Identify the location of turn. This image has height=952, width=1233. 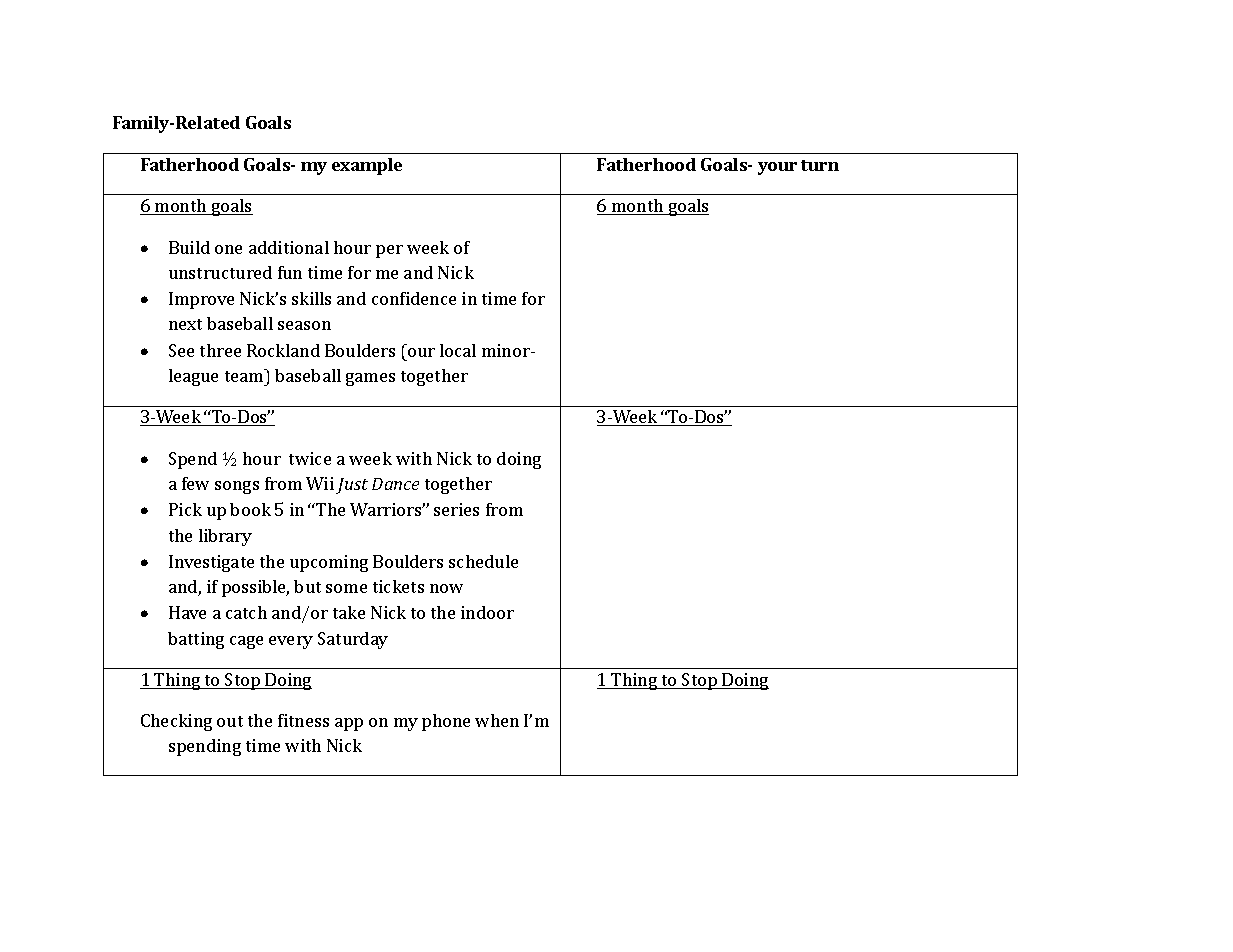
(820, 165).
